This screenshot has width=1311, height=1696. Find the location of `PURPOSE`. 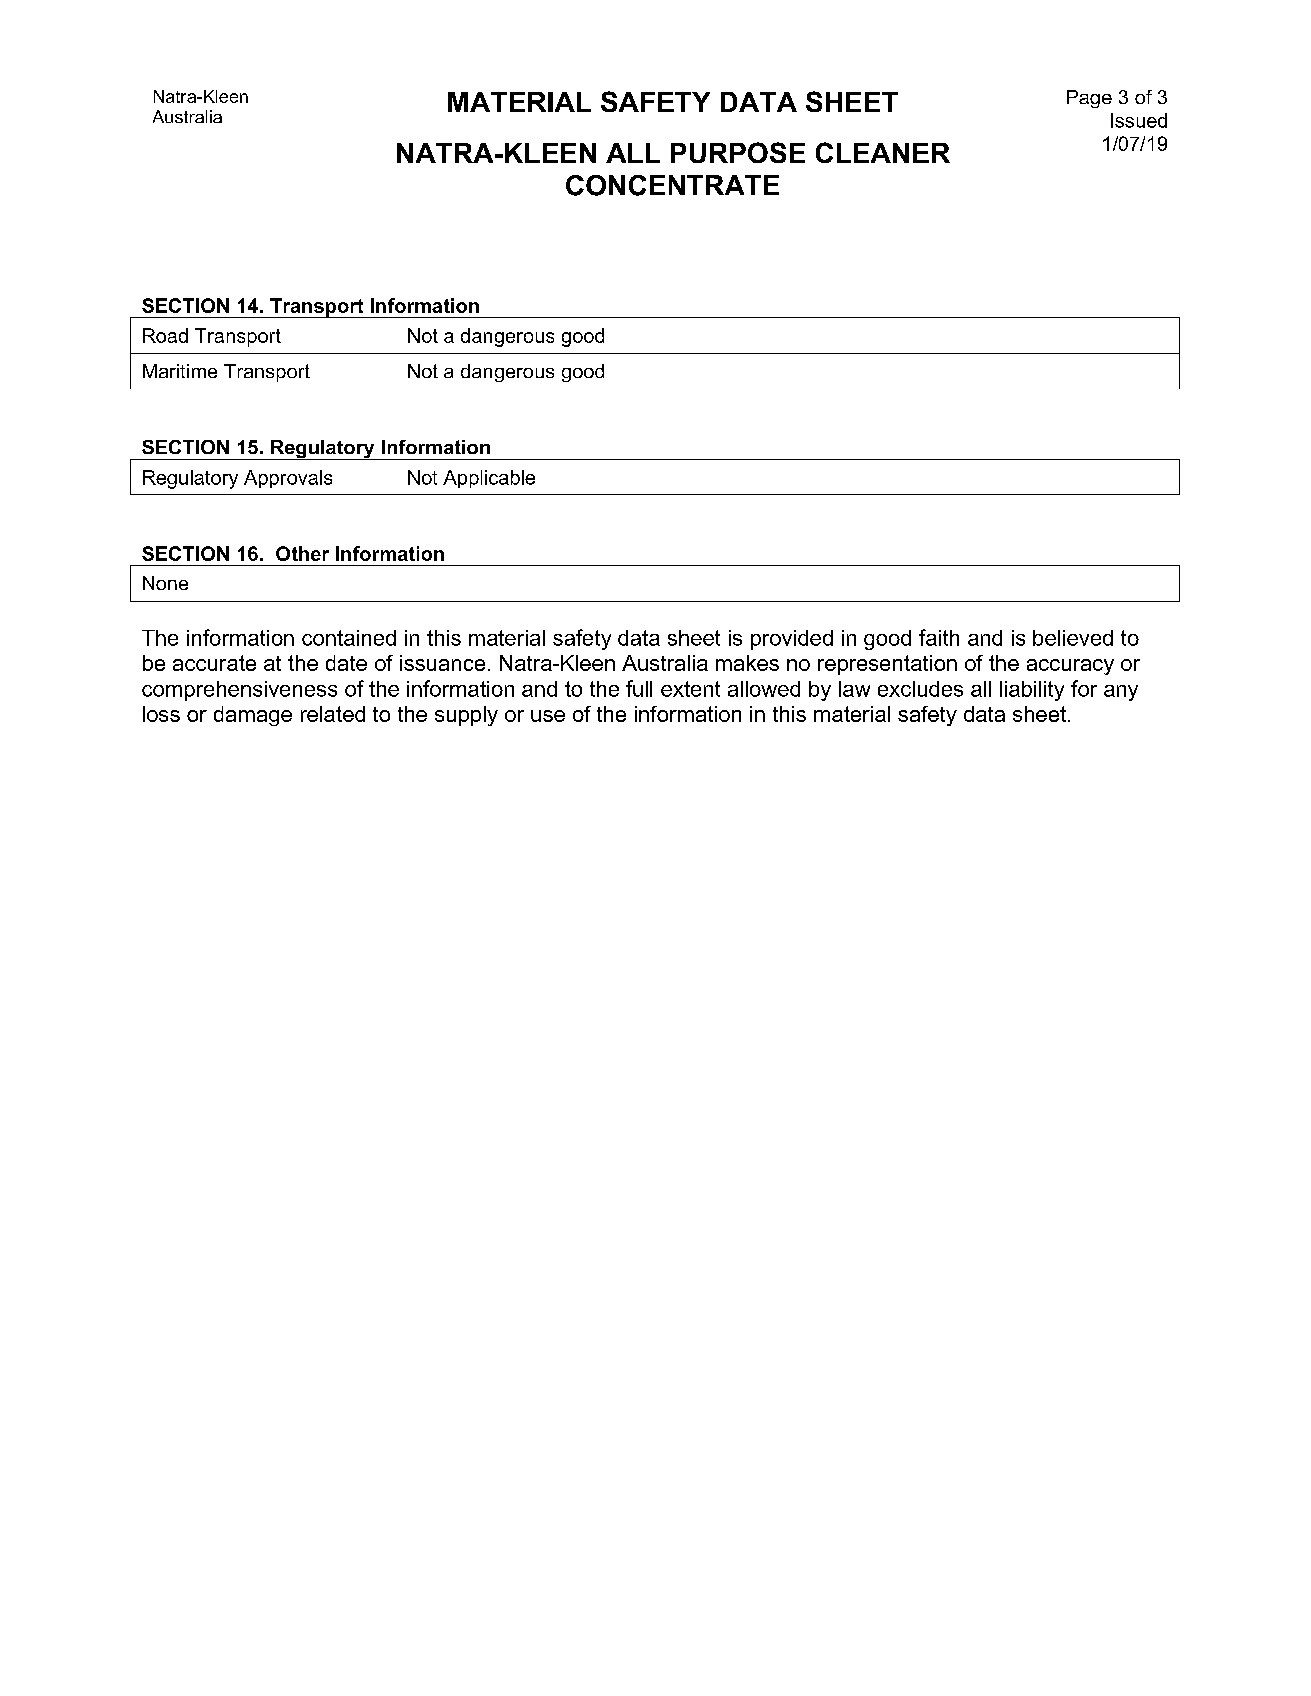

PURPOSE is located at coordinates (738, 152).
